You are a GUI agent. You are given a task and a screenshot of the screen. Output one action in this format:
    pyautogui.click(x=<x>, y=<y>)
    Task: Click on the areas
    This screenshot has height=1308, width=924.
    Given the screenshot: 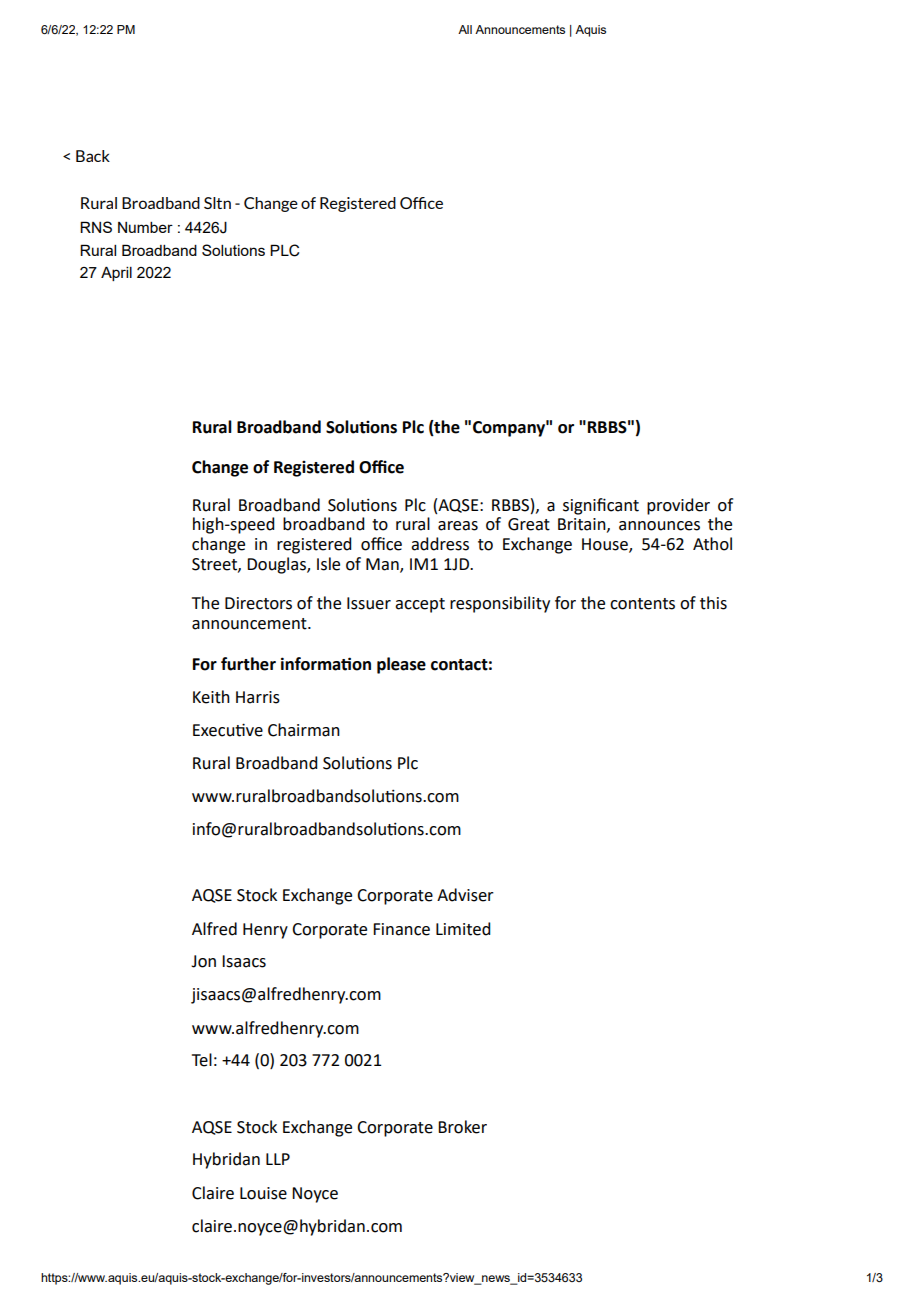 What is the action you would take?
    pyautogui.click(x=458, y=526)
